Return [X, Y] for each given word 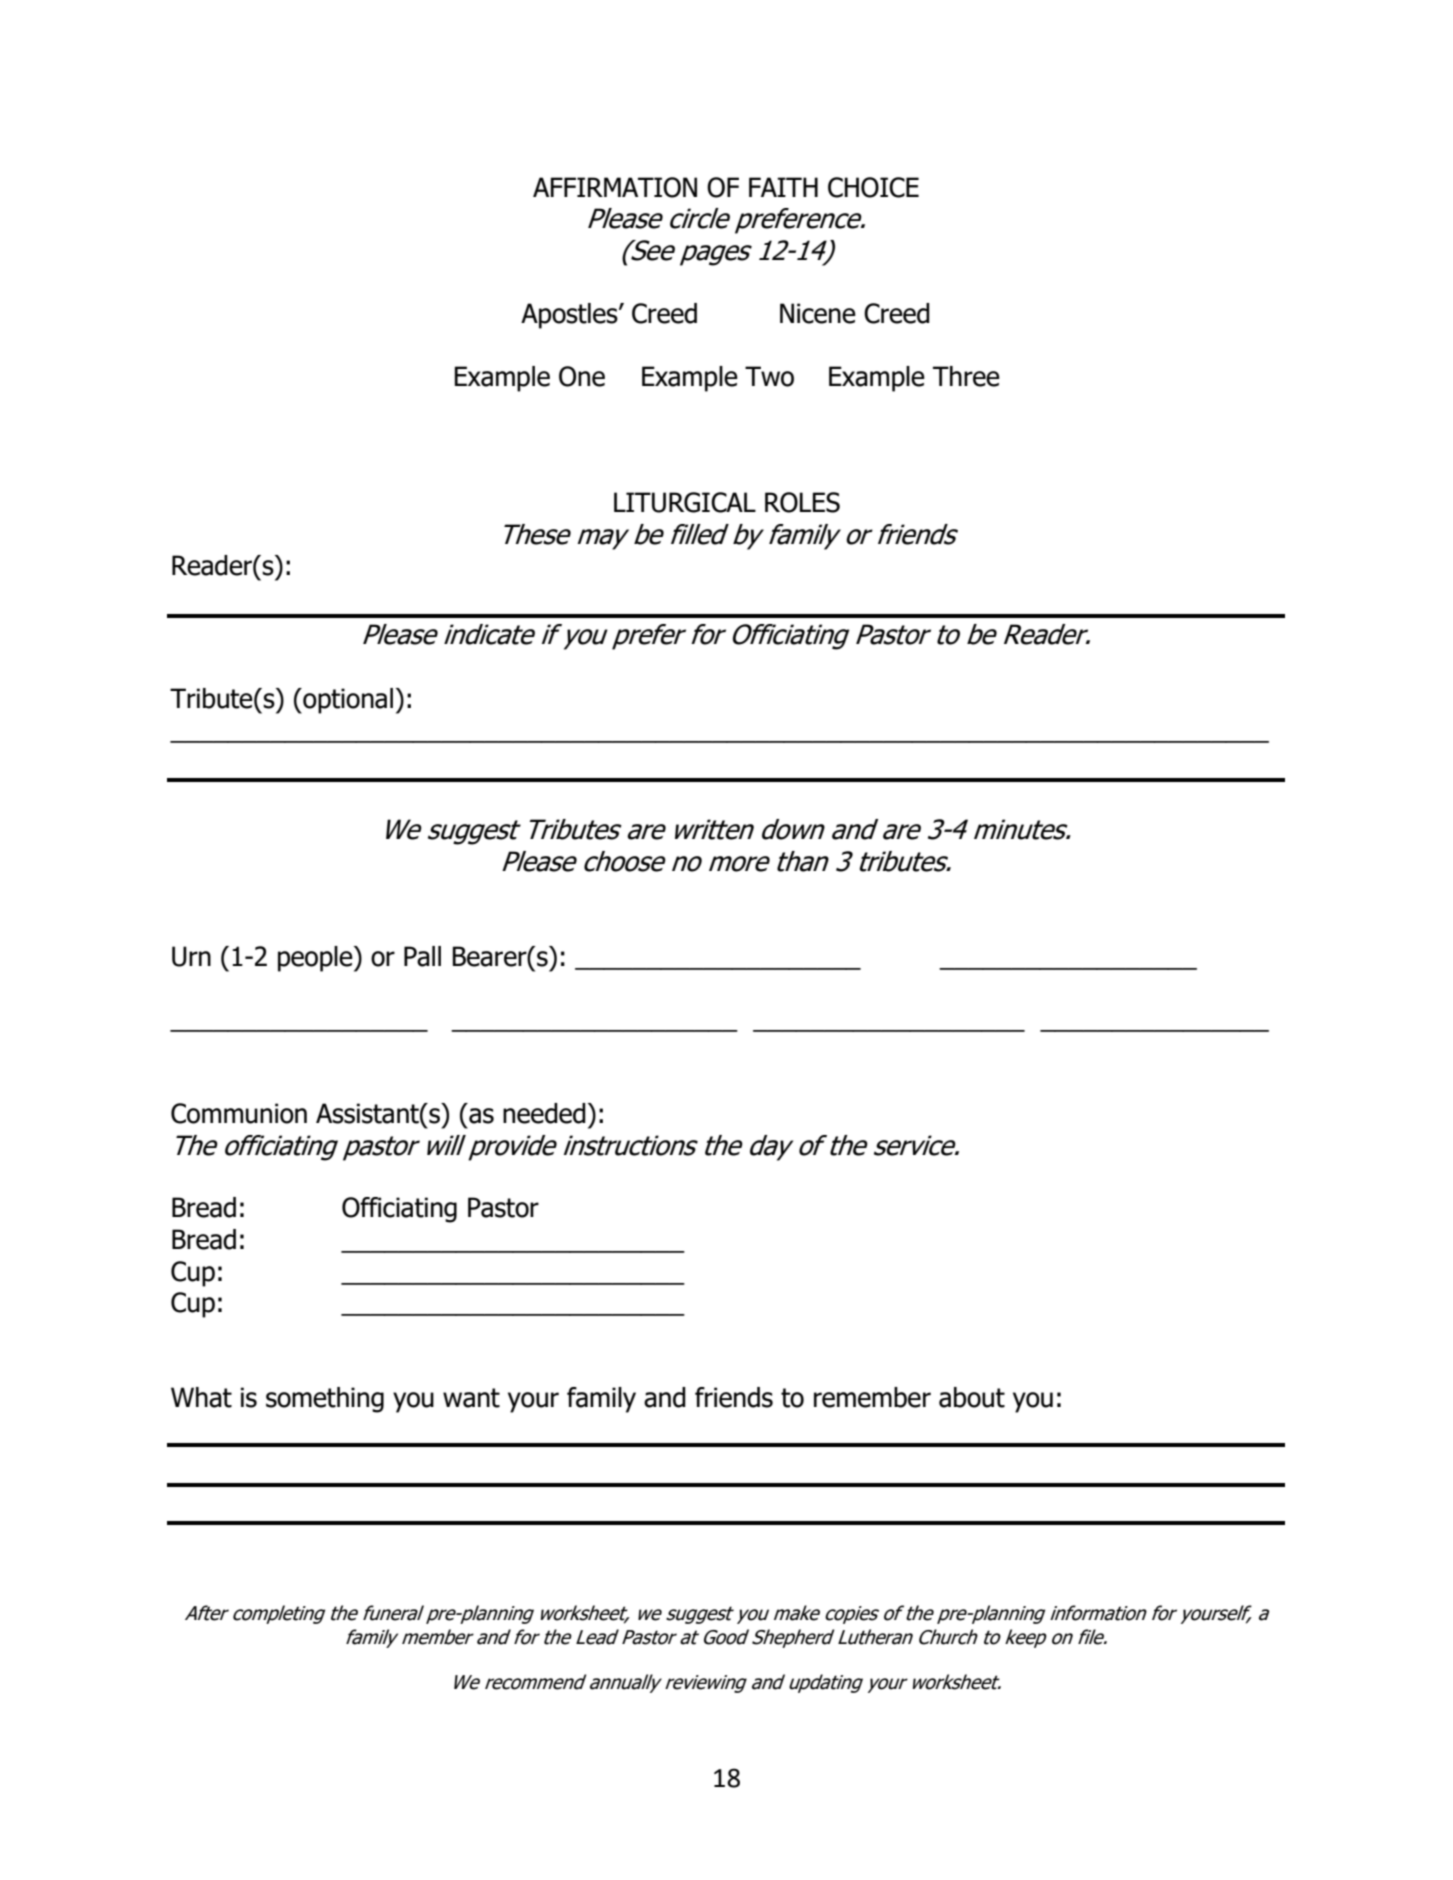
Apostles [570, 316]
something [325, 1400]
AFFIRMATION [615, 187]
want [471, 1398]
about [972, 1397]
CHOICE [873, 187]
